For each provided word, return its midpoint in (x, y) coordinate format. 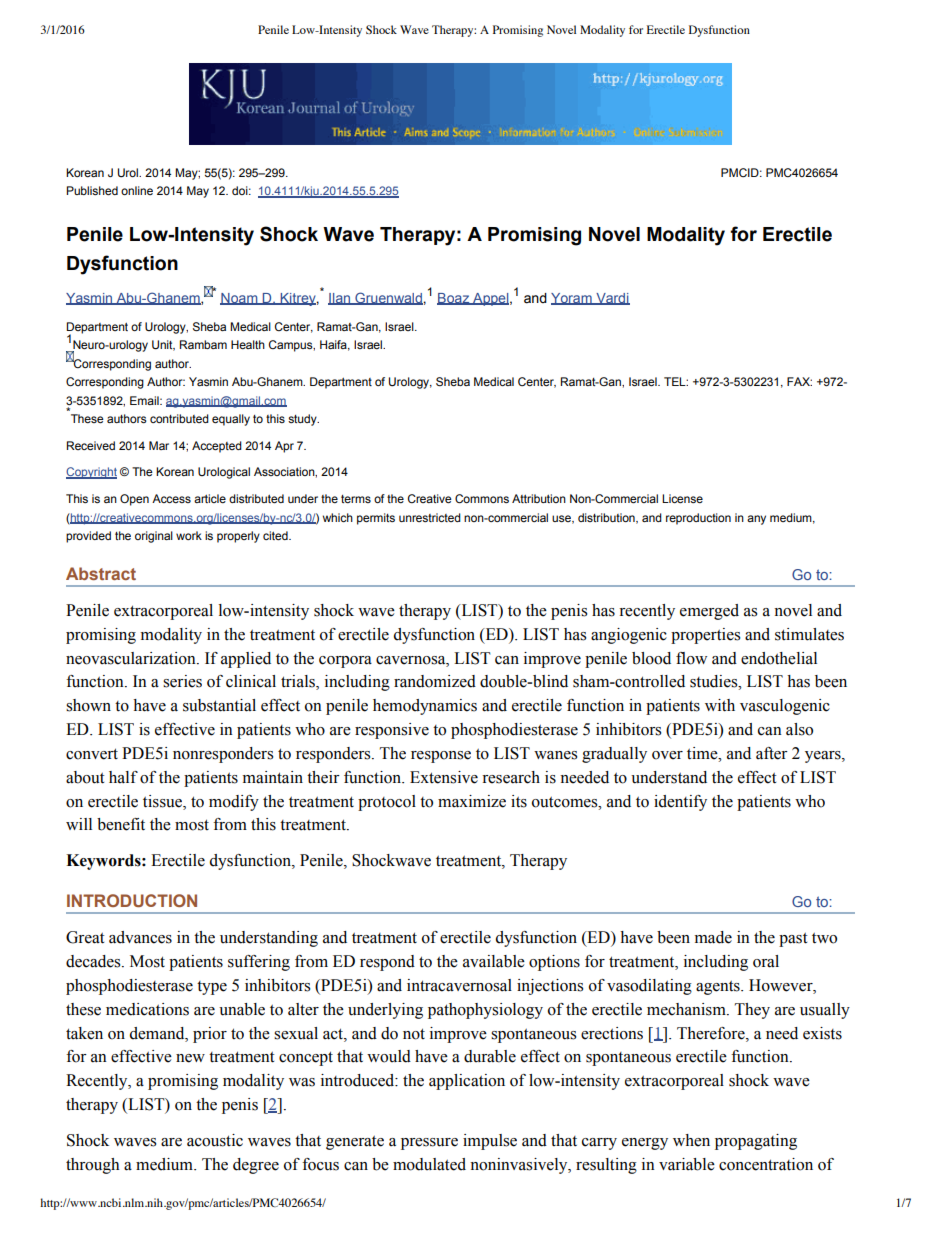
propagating (756, 1142)
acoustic (215, 1140)
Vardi (612, 299)
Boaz (454, 299)
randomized (435, 681)
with (720, 705)
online (137, 190)
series (182, 681)
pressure (429, 1144)
